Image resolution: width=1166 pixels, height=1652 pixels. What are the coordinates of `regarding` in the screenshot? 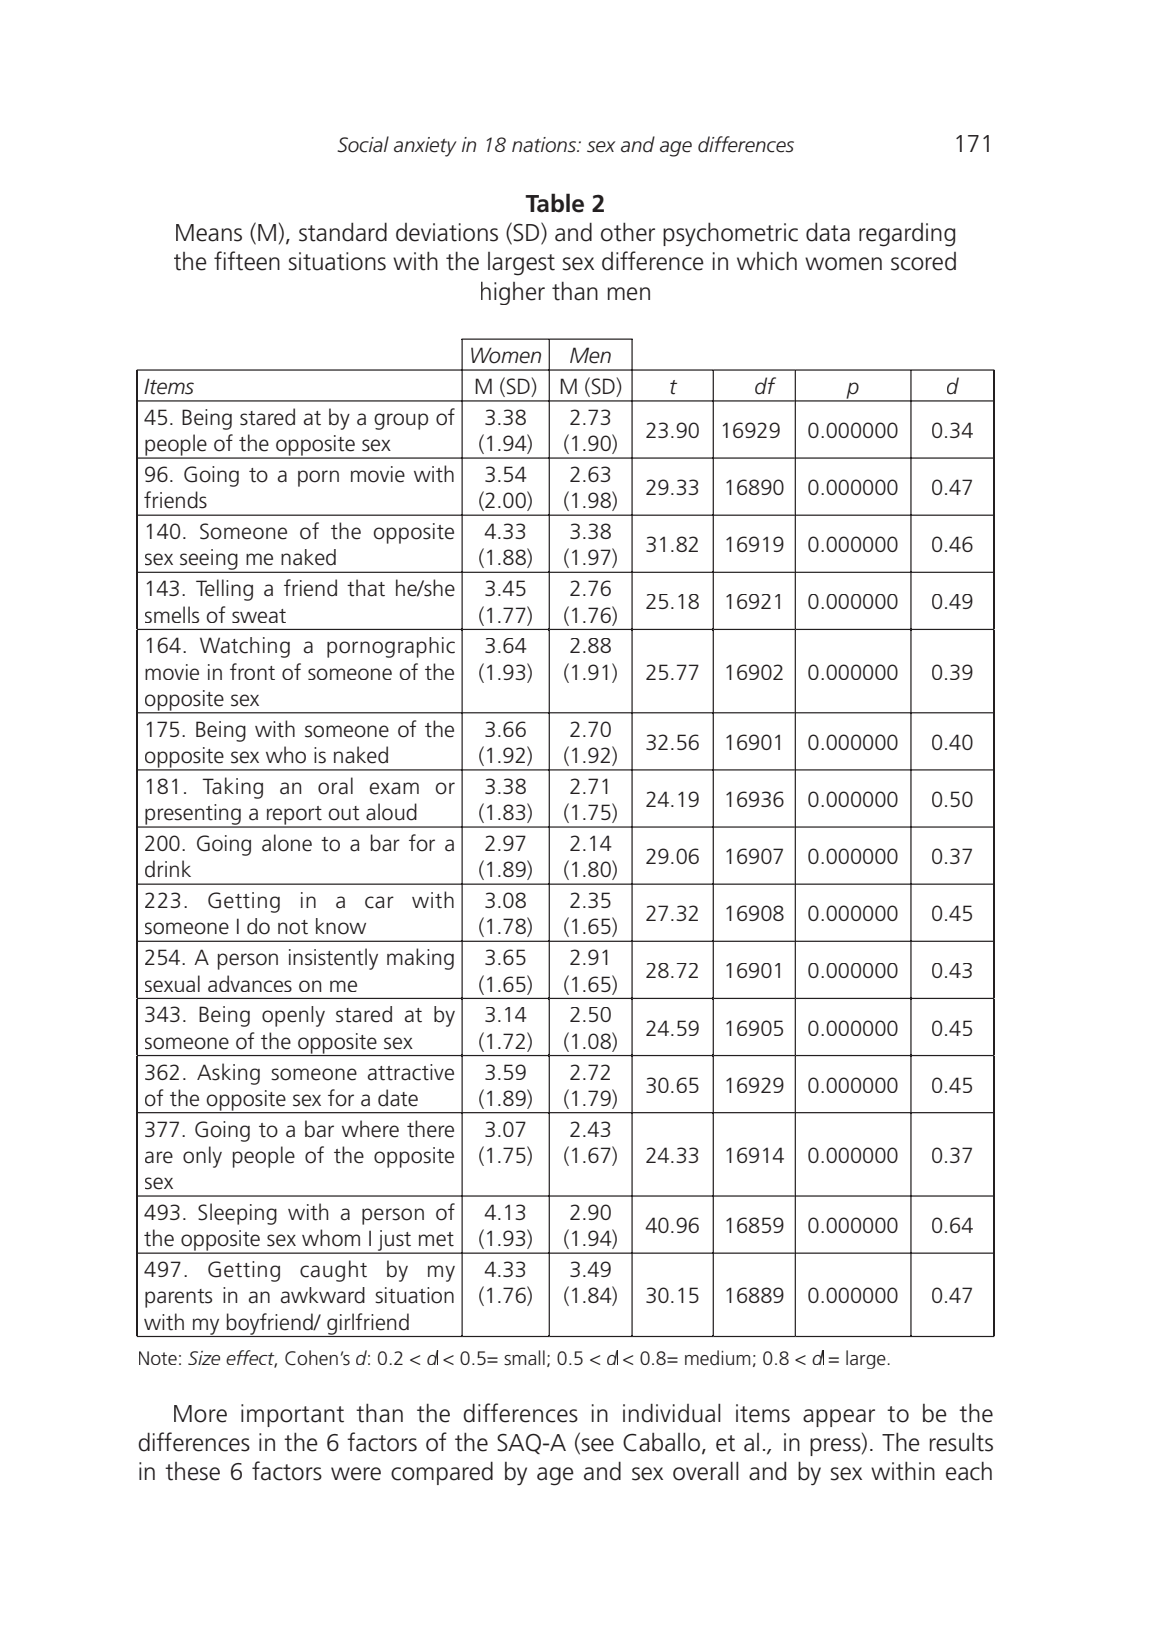 It's located at (907, 235).
